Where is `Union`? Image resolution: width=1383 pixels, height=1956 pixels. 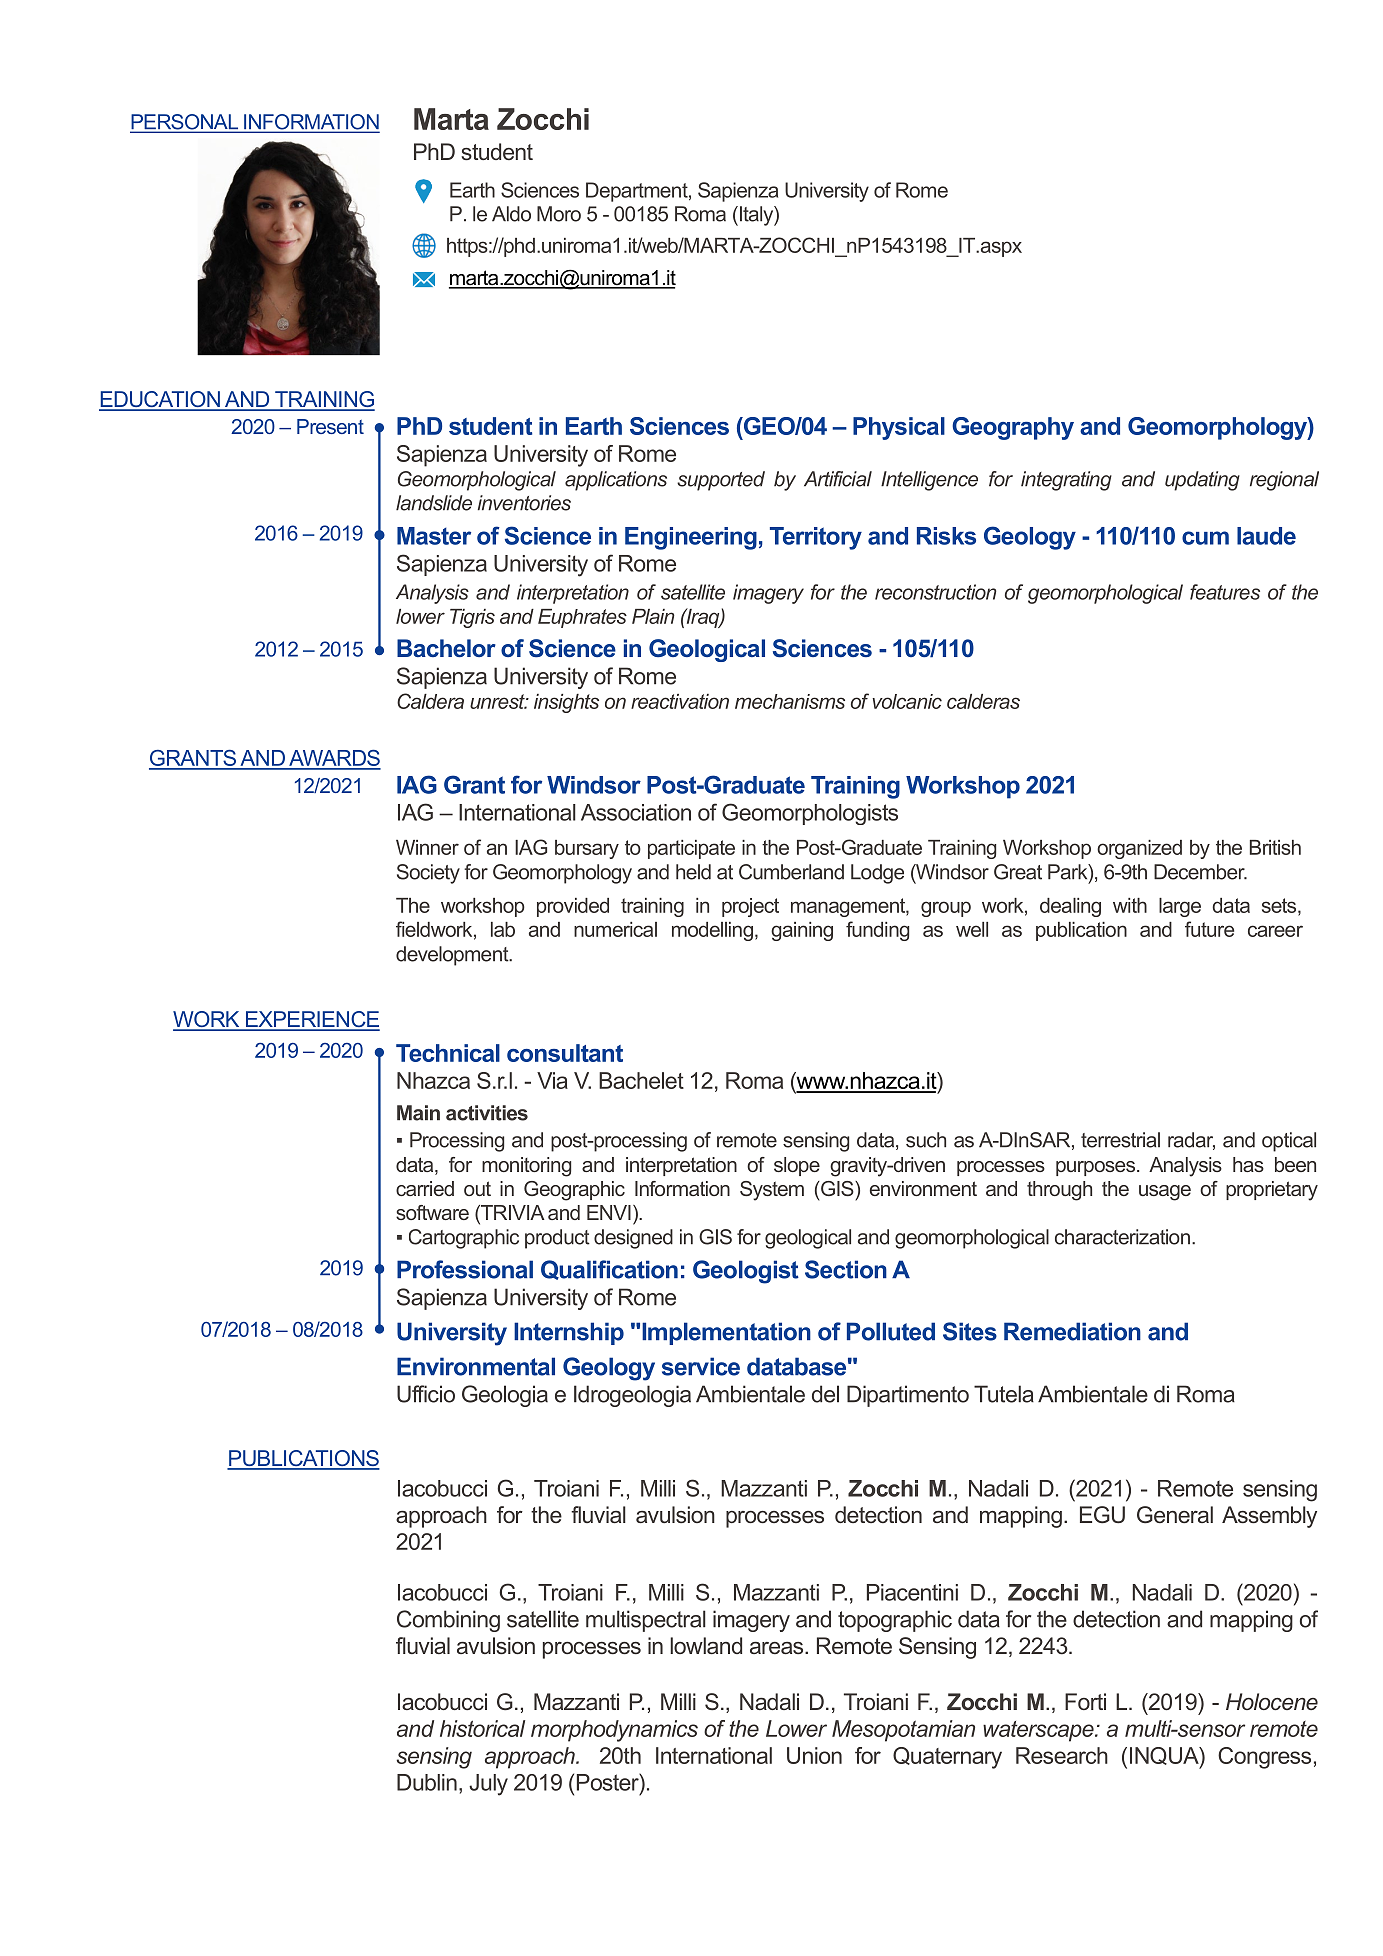 Union is located at coordinates (814, 1755).
